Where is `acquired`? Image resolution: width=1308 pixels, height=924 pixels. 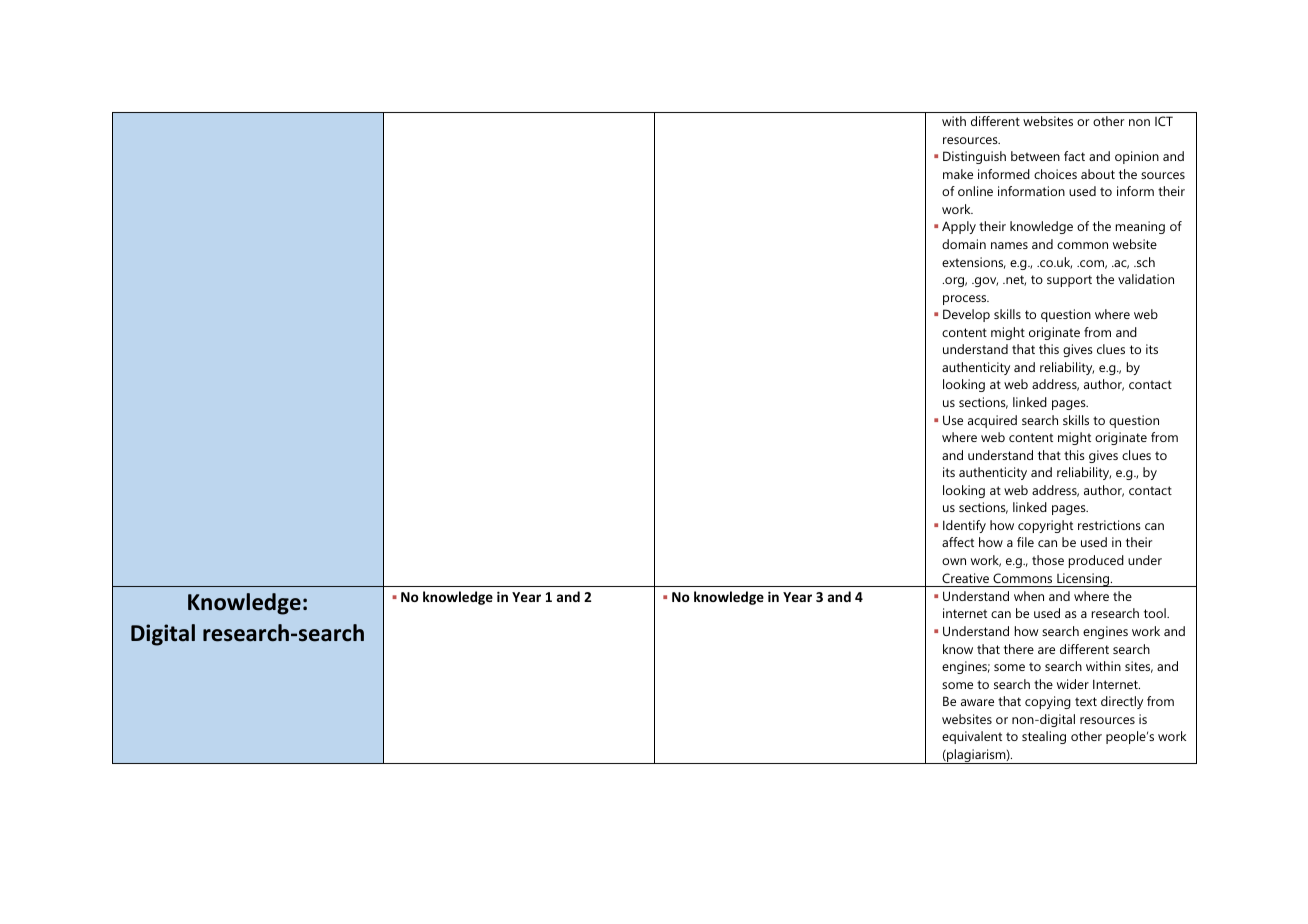 acquired is located at coordinates (992, 421).
